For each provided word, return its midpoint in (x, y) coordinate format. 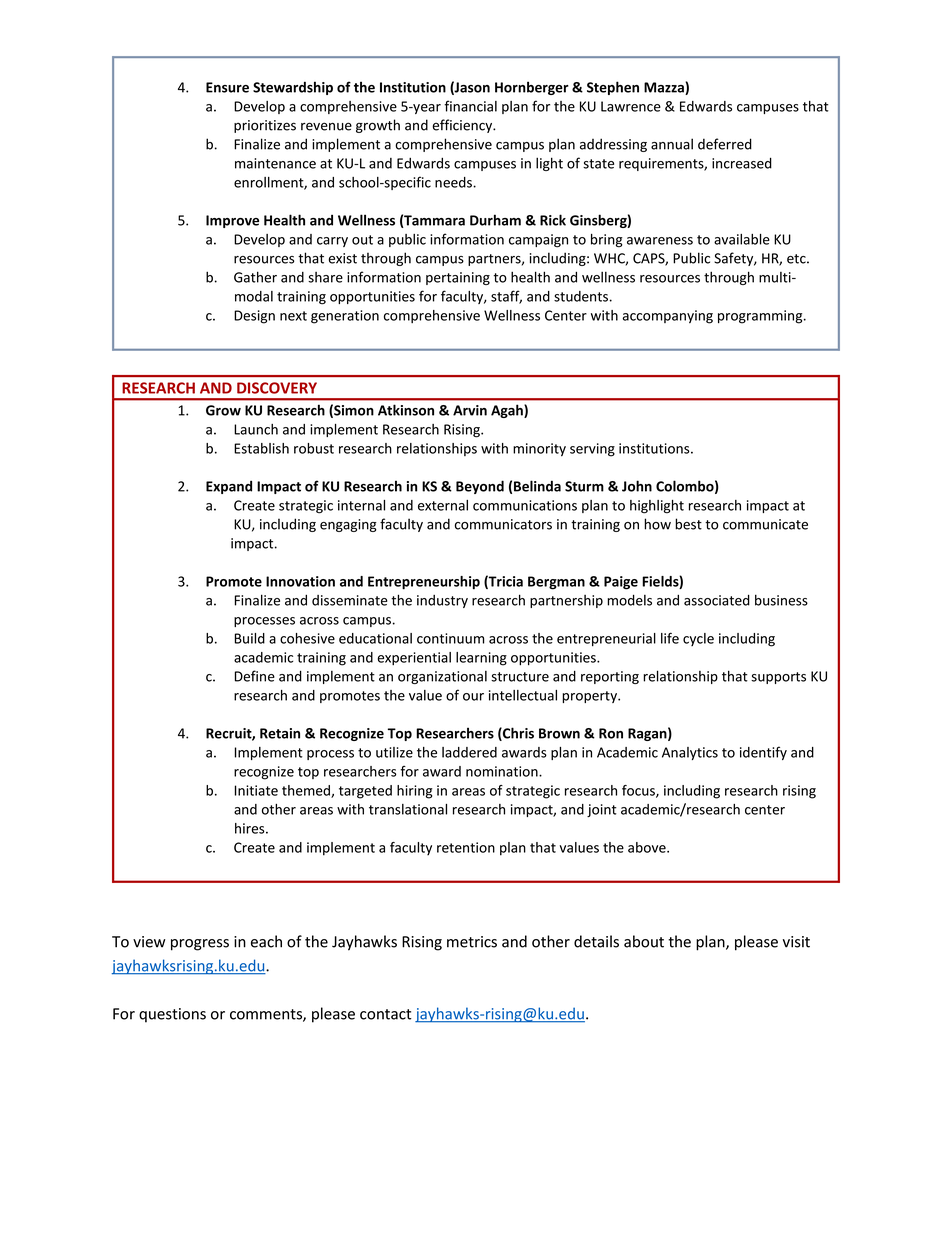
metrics (472, 942)
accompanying (667, 317)
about (644, 941)
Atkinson (406, 410)
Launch (256, 429)
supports (778, 678)
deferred (725, 144)
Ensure (227, 87)
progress (200, 945)
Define (255, 676)
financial (470, 106)
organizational (442, 677)
